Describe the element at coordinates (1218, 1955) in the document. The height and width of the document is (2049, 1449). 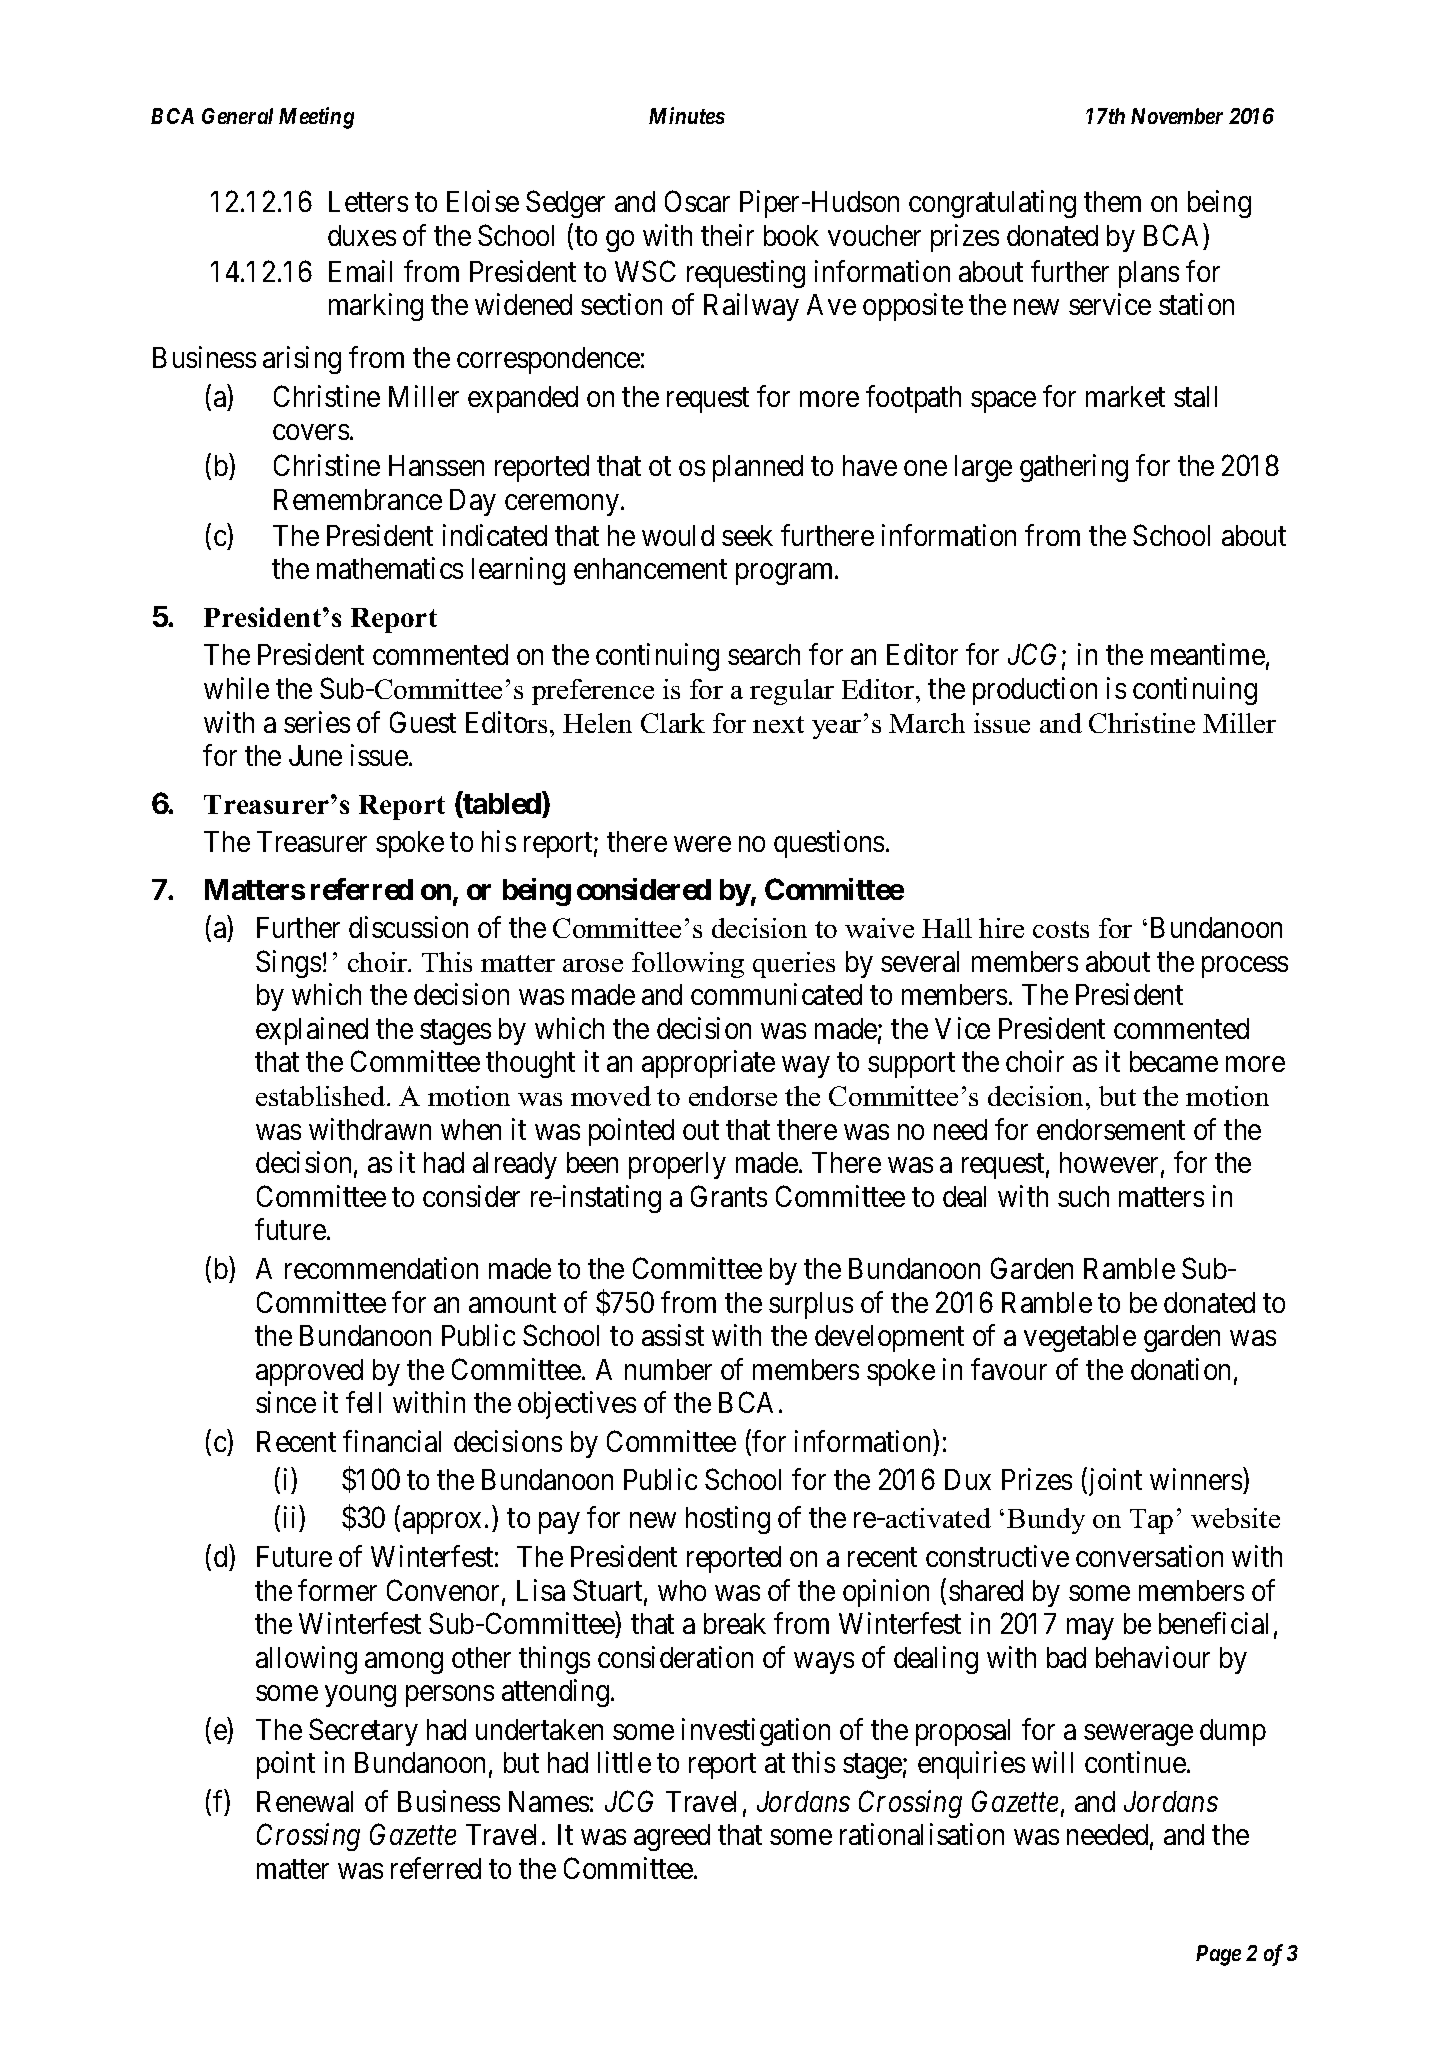
I see `Page` at that location.
